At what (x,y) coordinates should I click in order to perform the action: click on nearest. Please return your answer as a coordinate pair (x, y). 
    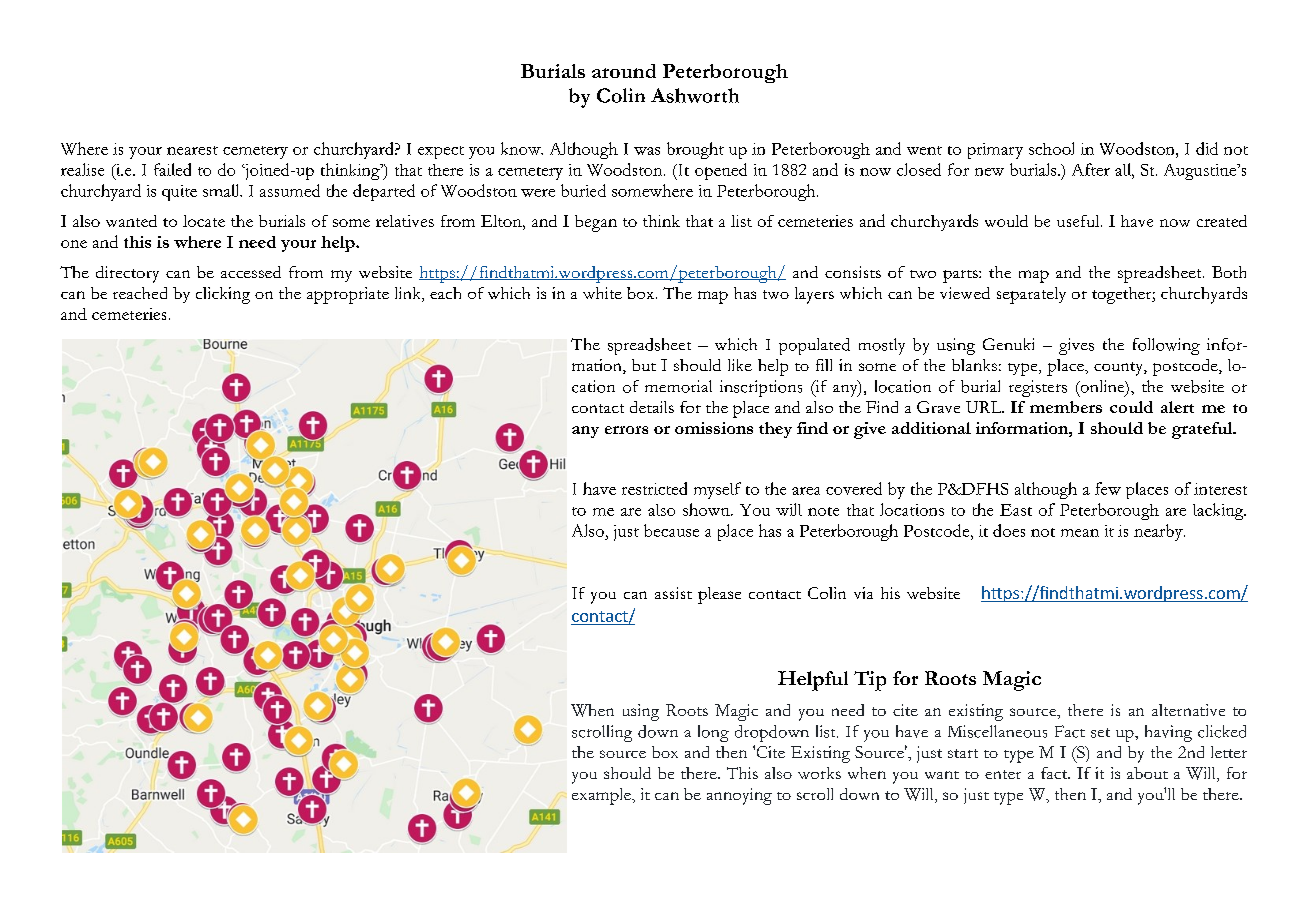
    Looking at the image, I should click on (192, 150).
